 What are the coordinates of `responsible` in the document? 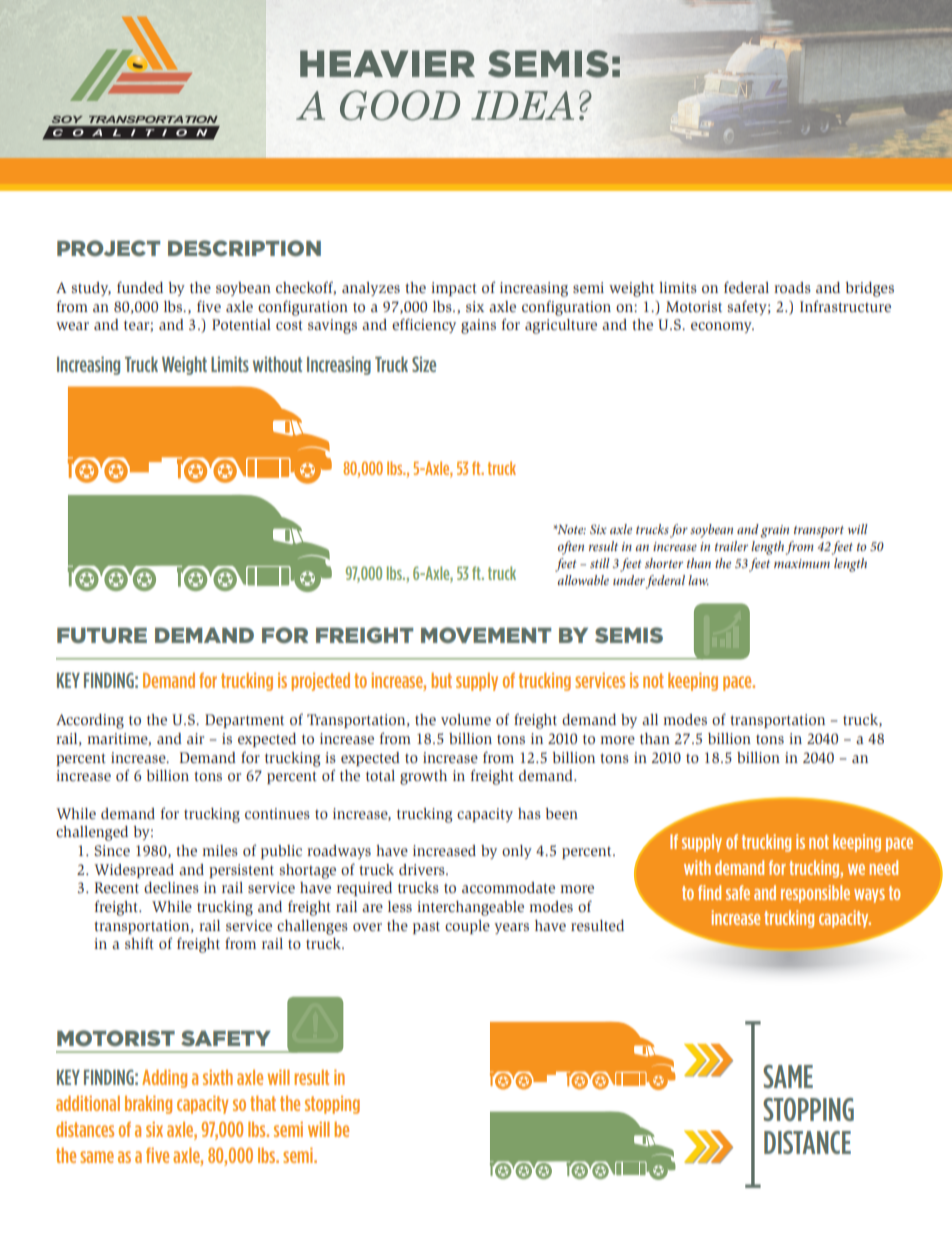 It's located at (815, 894).
